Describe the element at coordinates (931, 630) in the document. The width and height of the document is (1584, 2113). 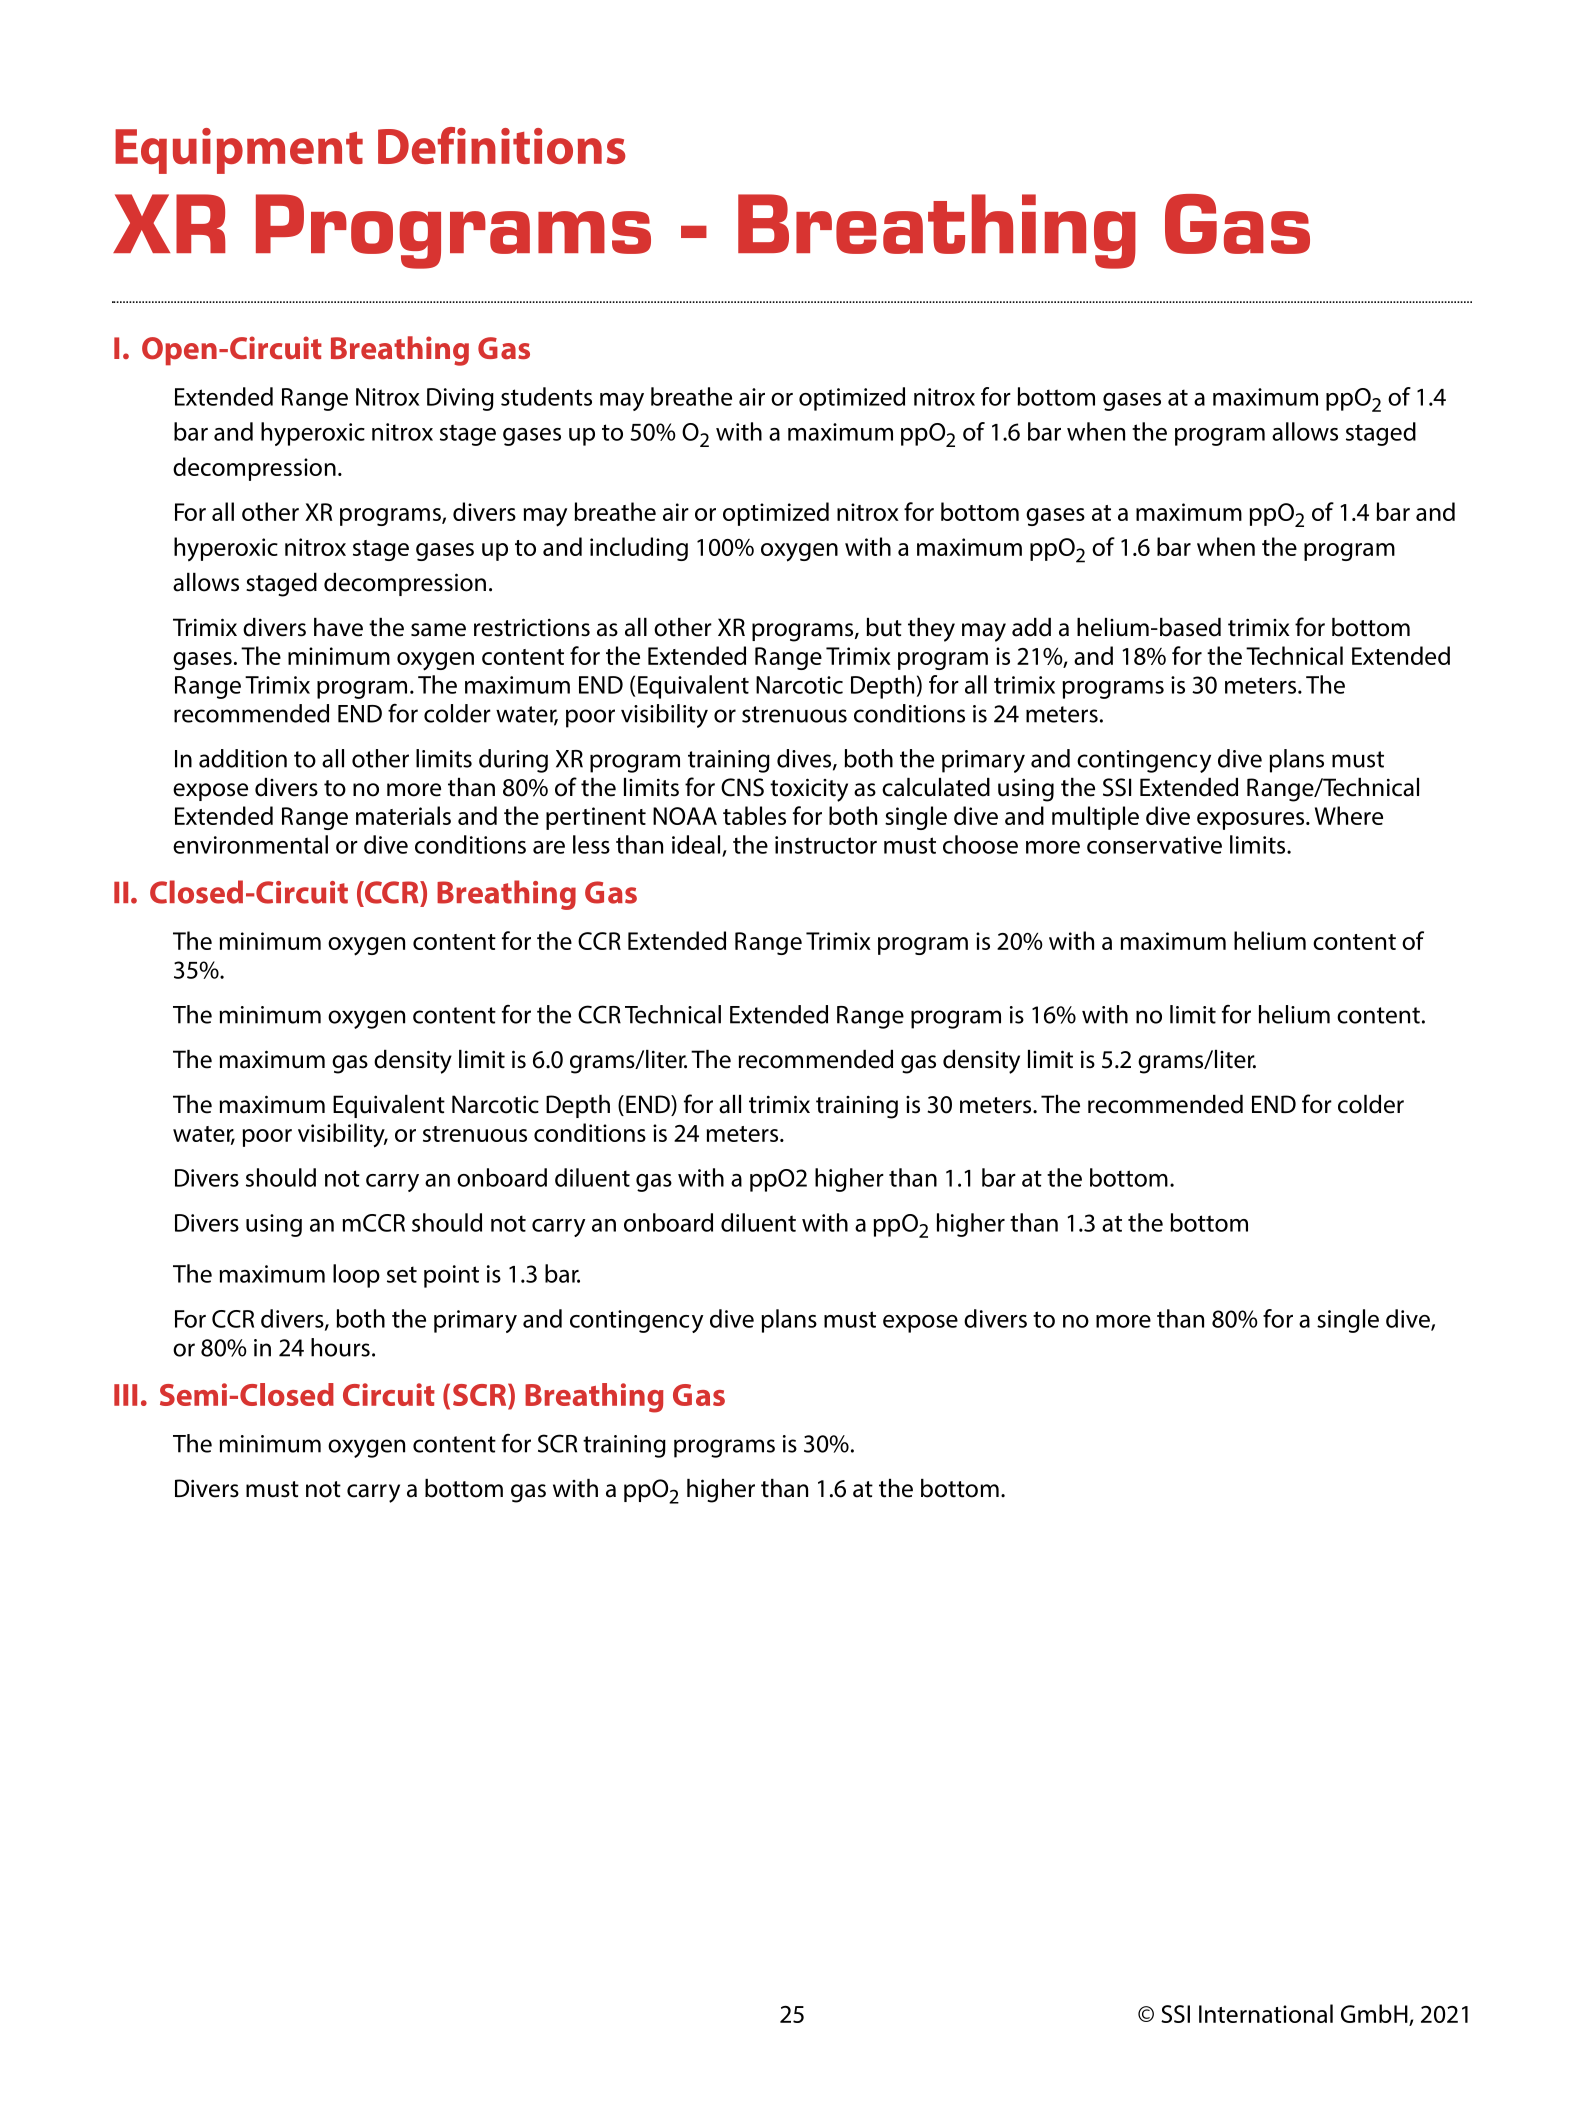
I see `they` at that location.
